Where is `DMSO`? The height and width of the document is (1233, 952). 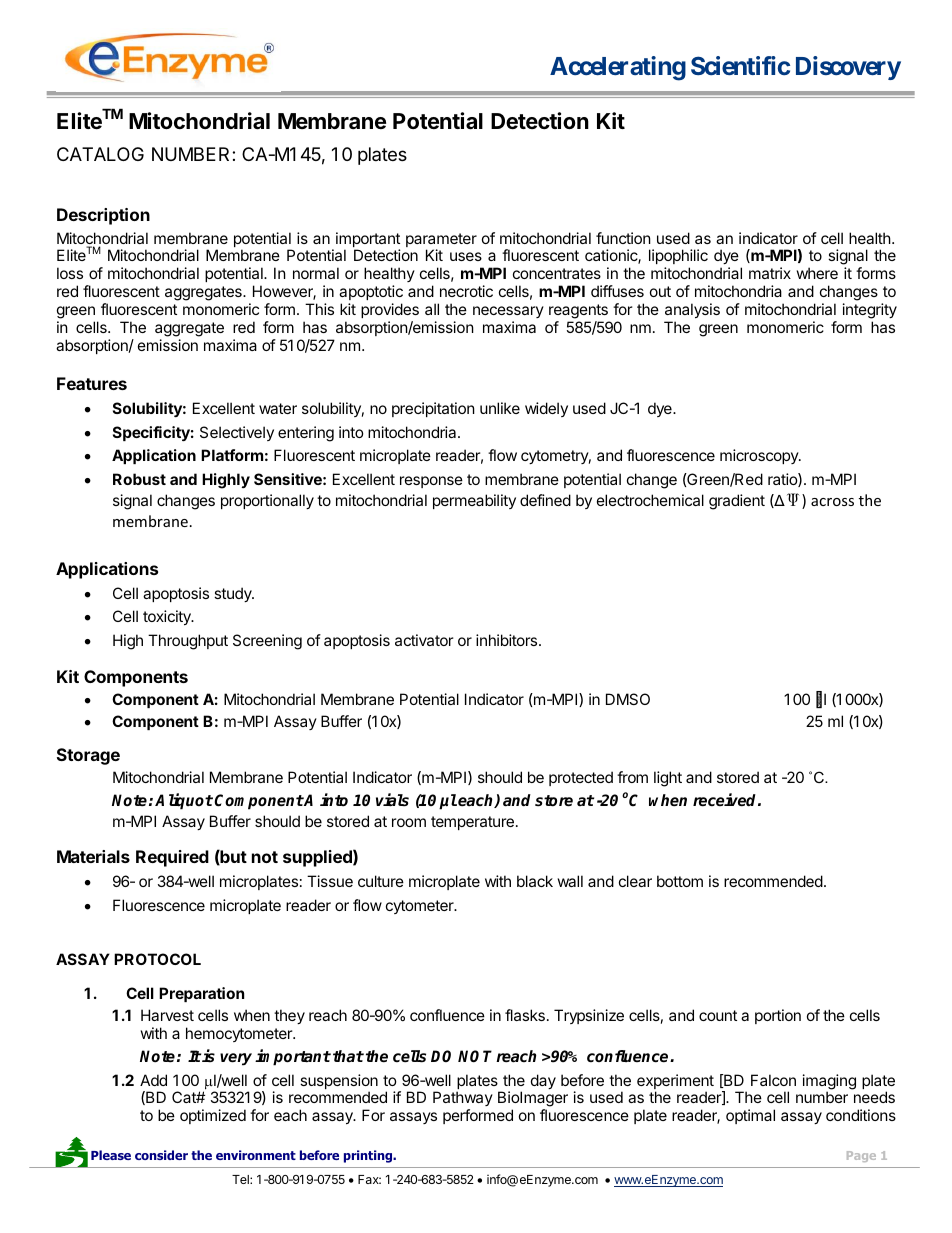 DMSO is located at coordinates (628, 699).
